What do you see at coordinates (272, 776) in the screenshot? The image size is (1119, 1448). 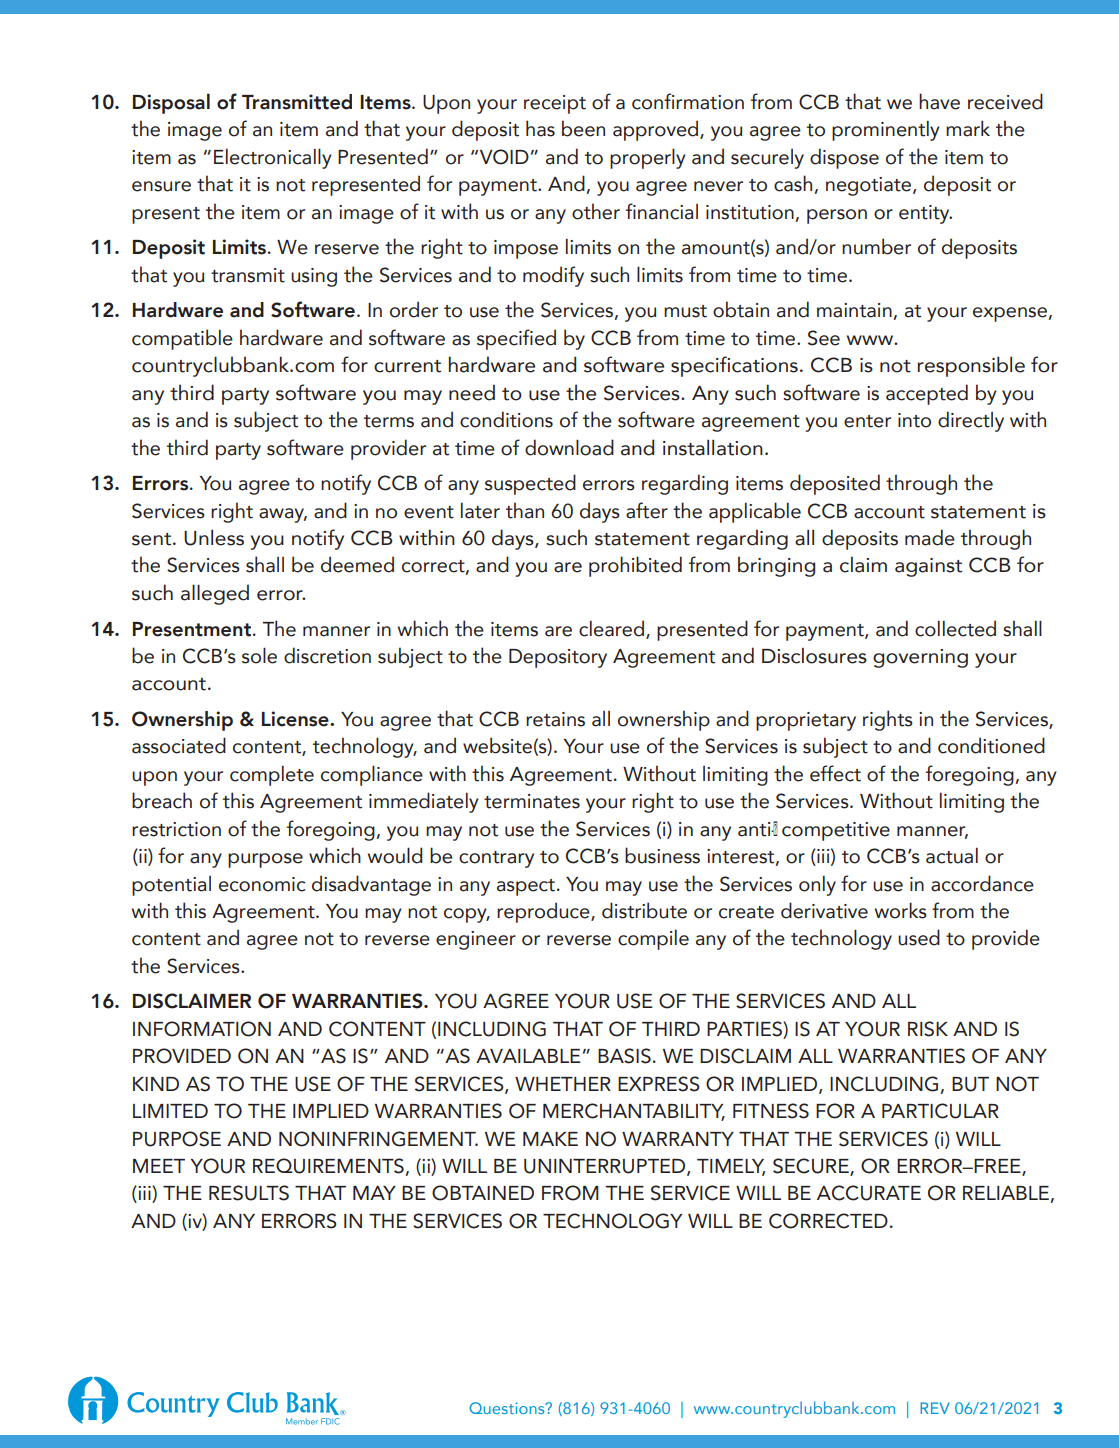 I see `complete` at bounding box center [272, 776].
